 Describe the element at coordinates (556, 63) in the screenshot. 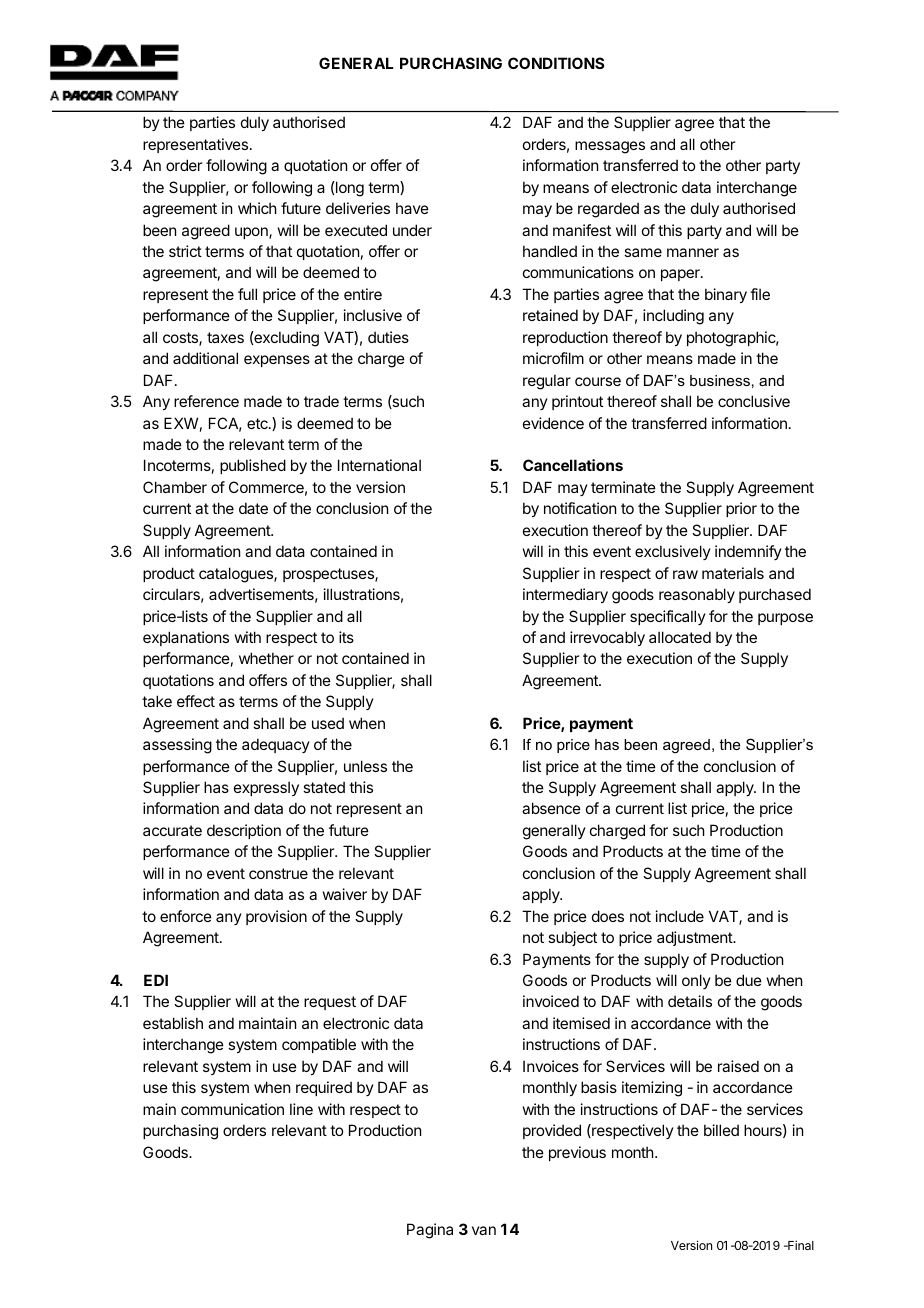

I see `CONDITIONS` at that location.
